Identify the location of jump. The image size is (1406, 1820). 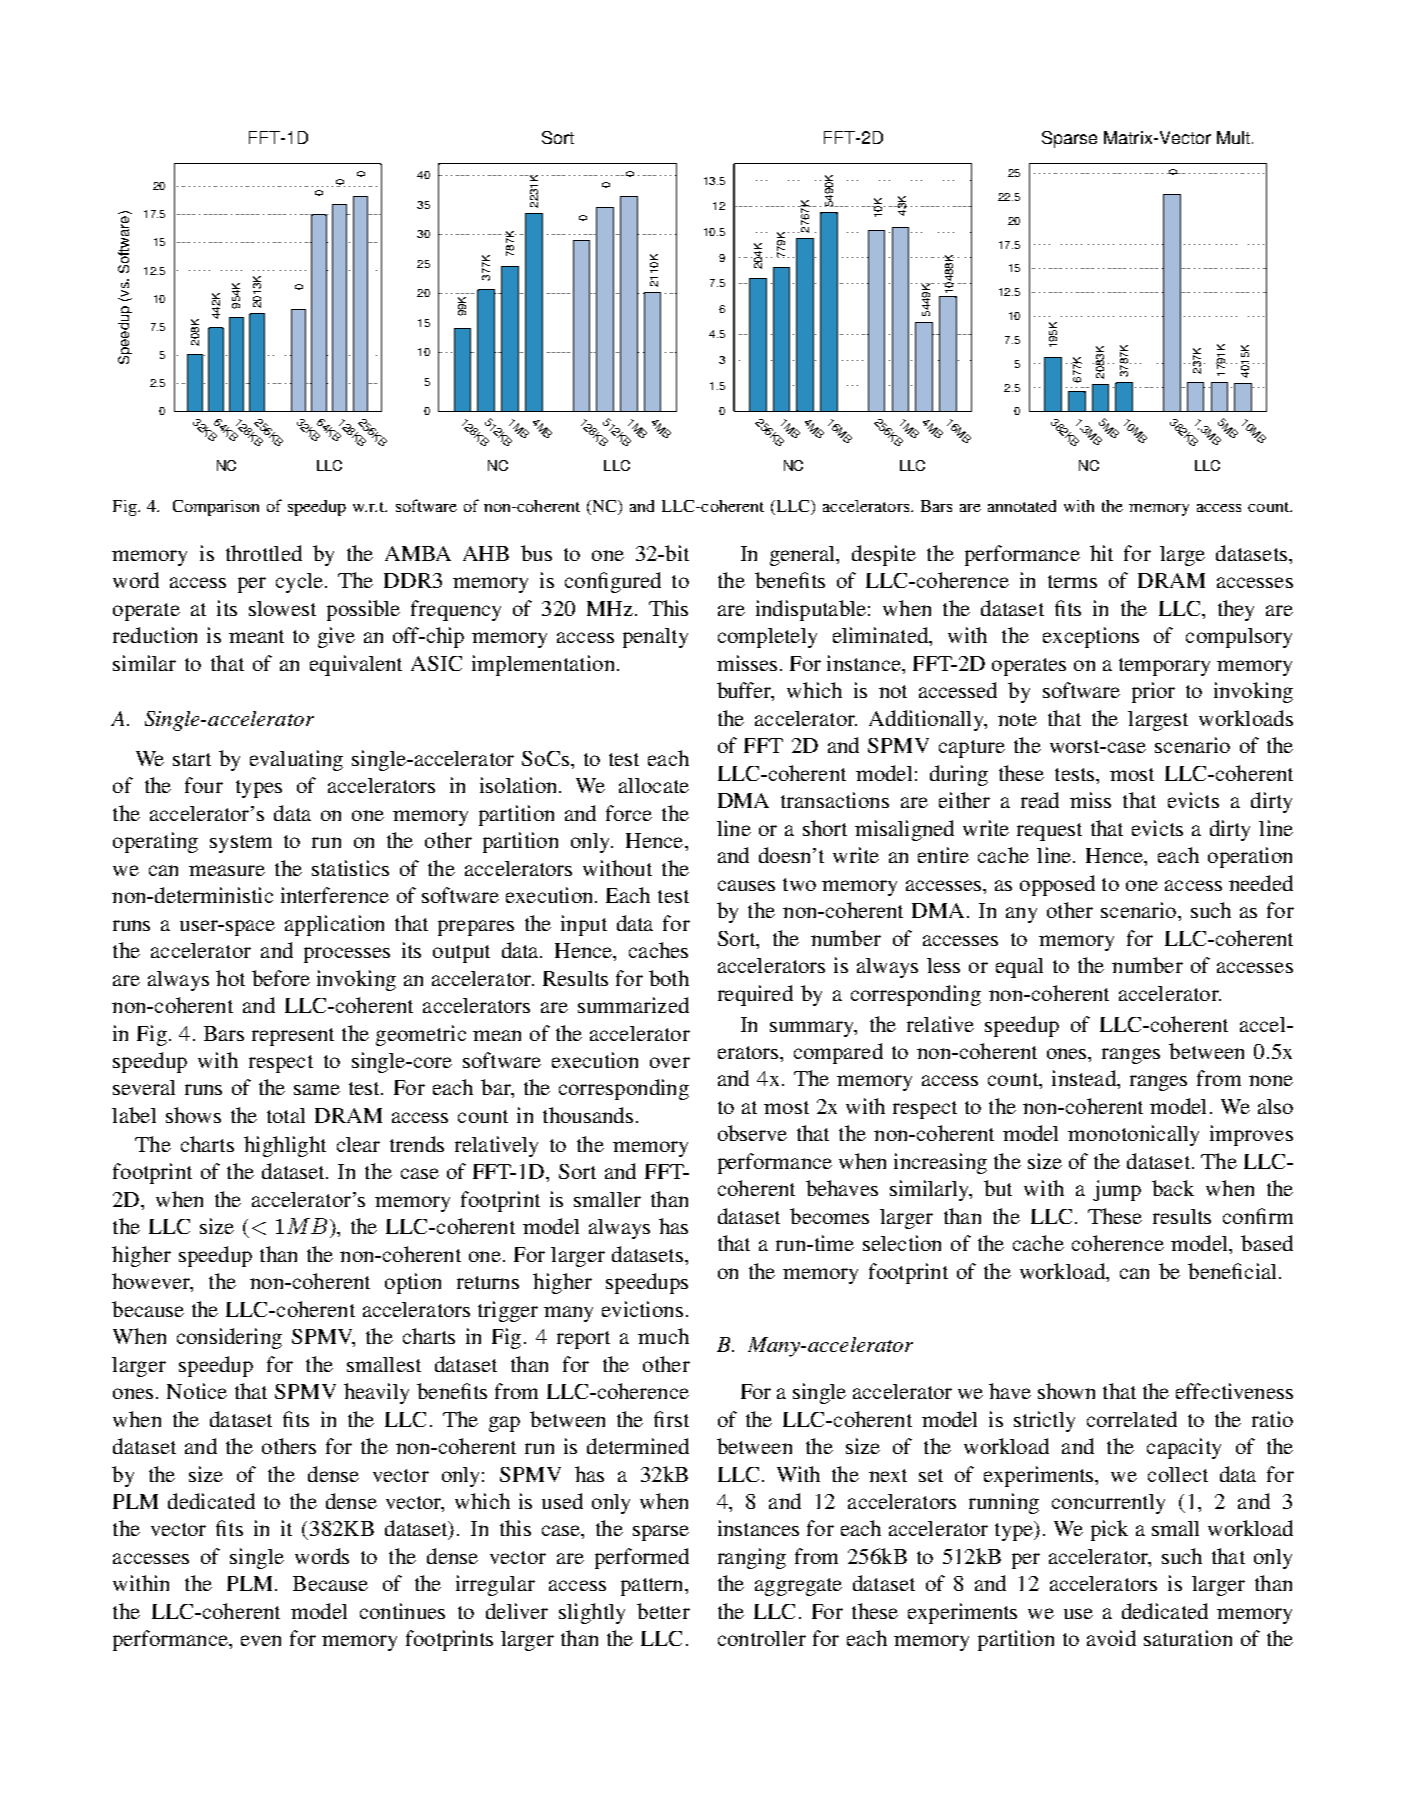
(1117, 1190).
